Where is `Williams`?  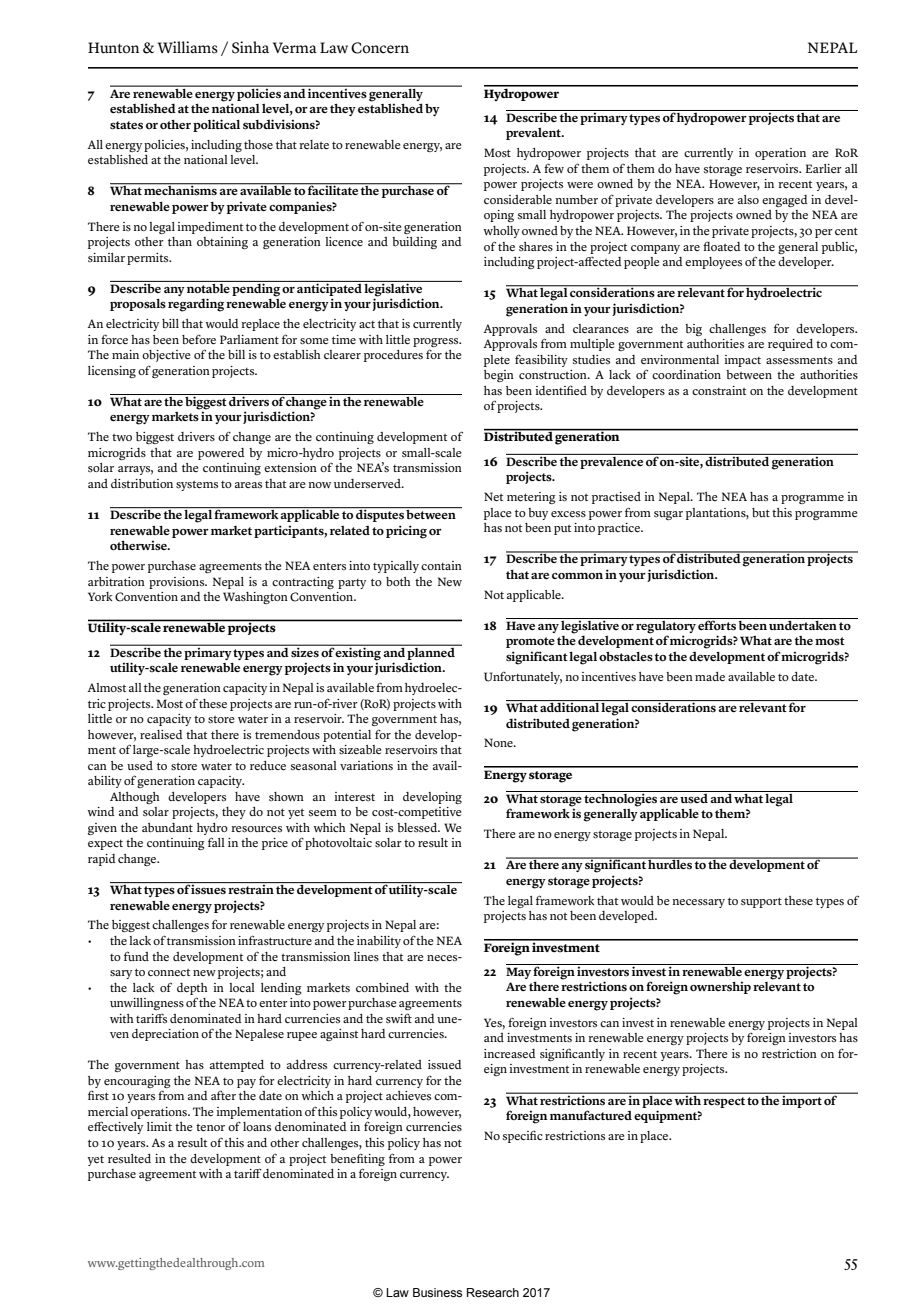
Williams is located at coordinates (188, 47).
